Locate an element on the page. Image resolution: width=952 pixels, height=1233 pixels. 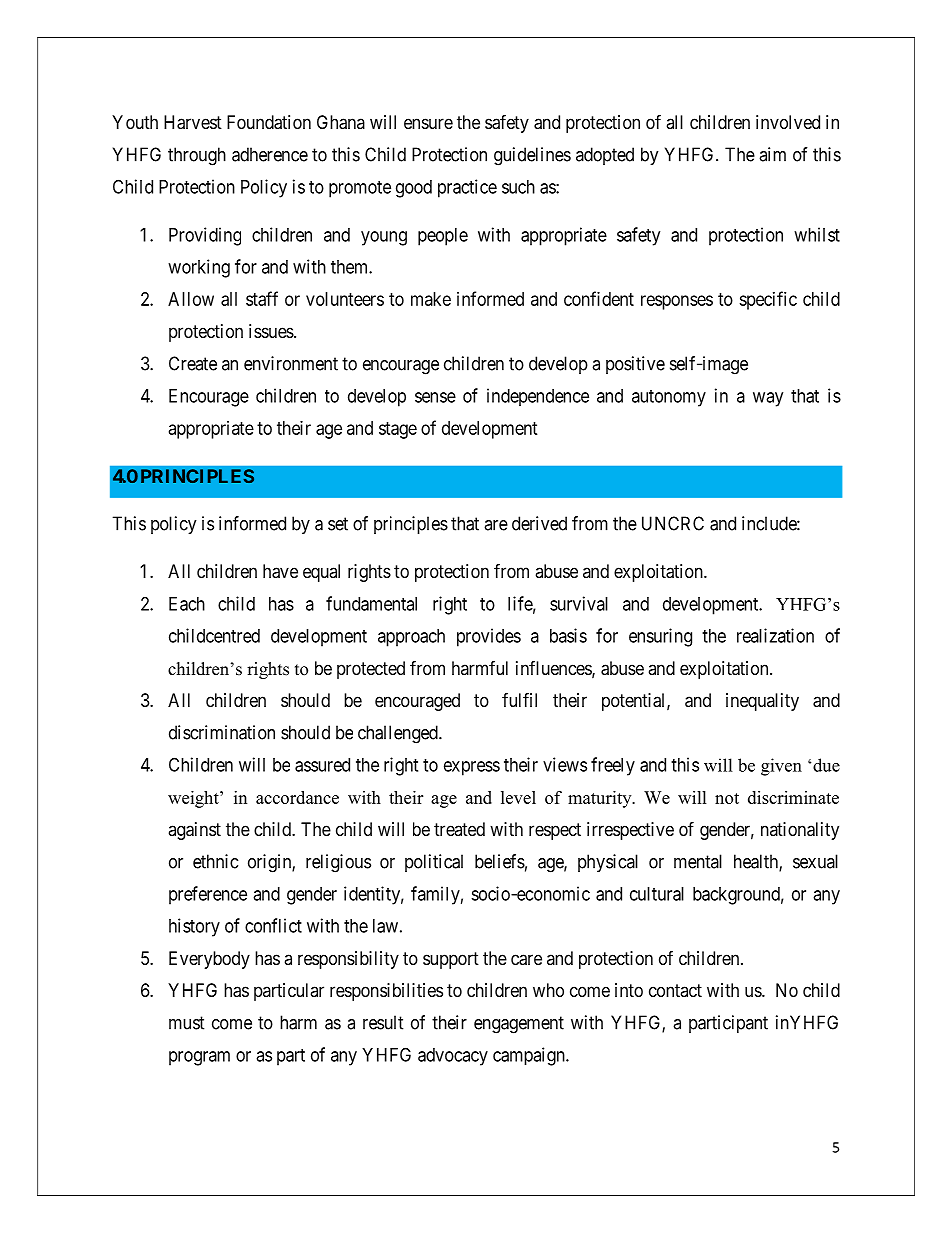
Each is located at coordinates (187, 604).
